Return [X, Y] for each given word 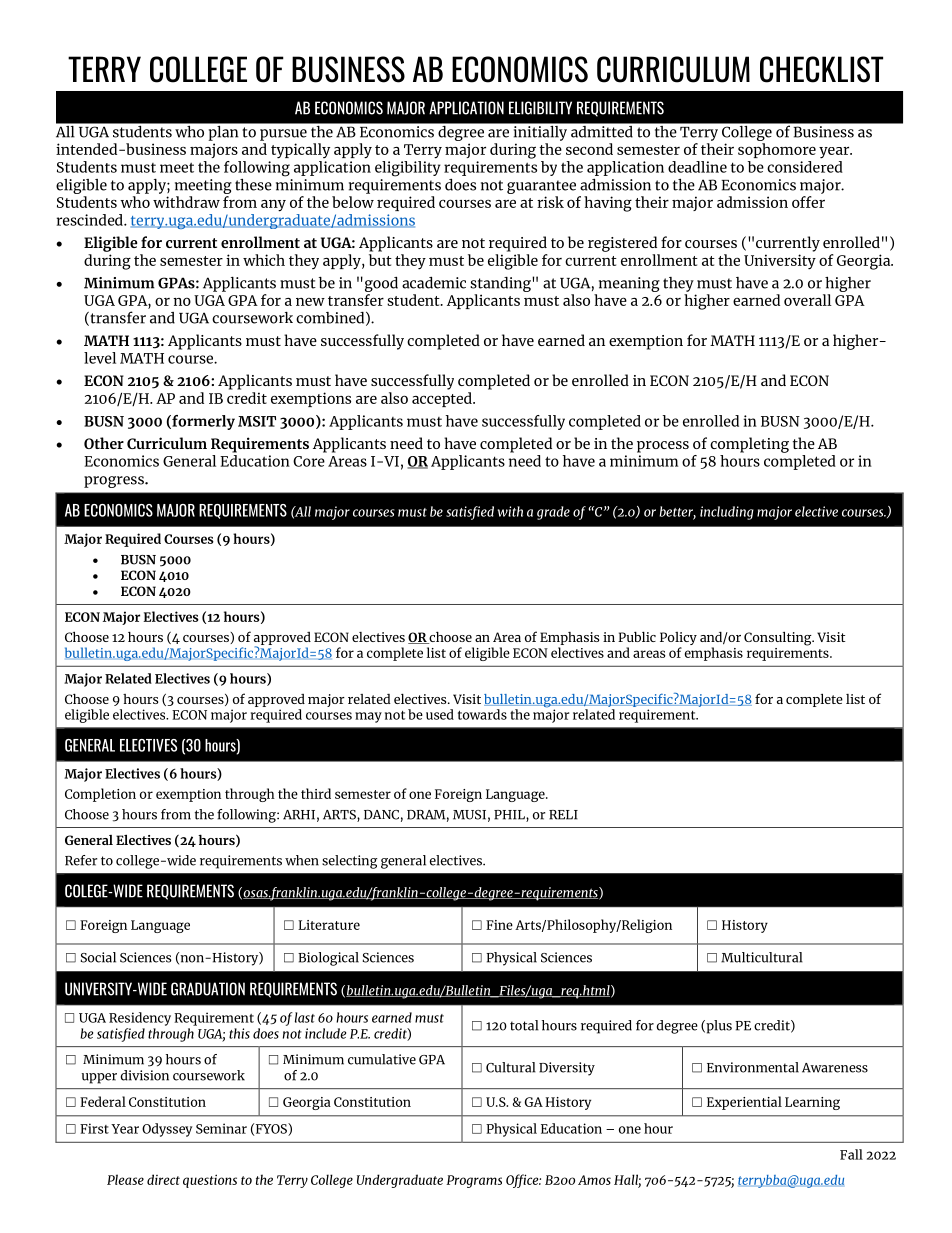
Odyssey [167, 1130]
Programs [474, 1181]
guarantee [541, 187]
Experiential [744, 1103]
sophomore [777, 150]
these [253, 185]
